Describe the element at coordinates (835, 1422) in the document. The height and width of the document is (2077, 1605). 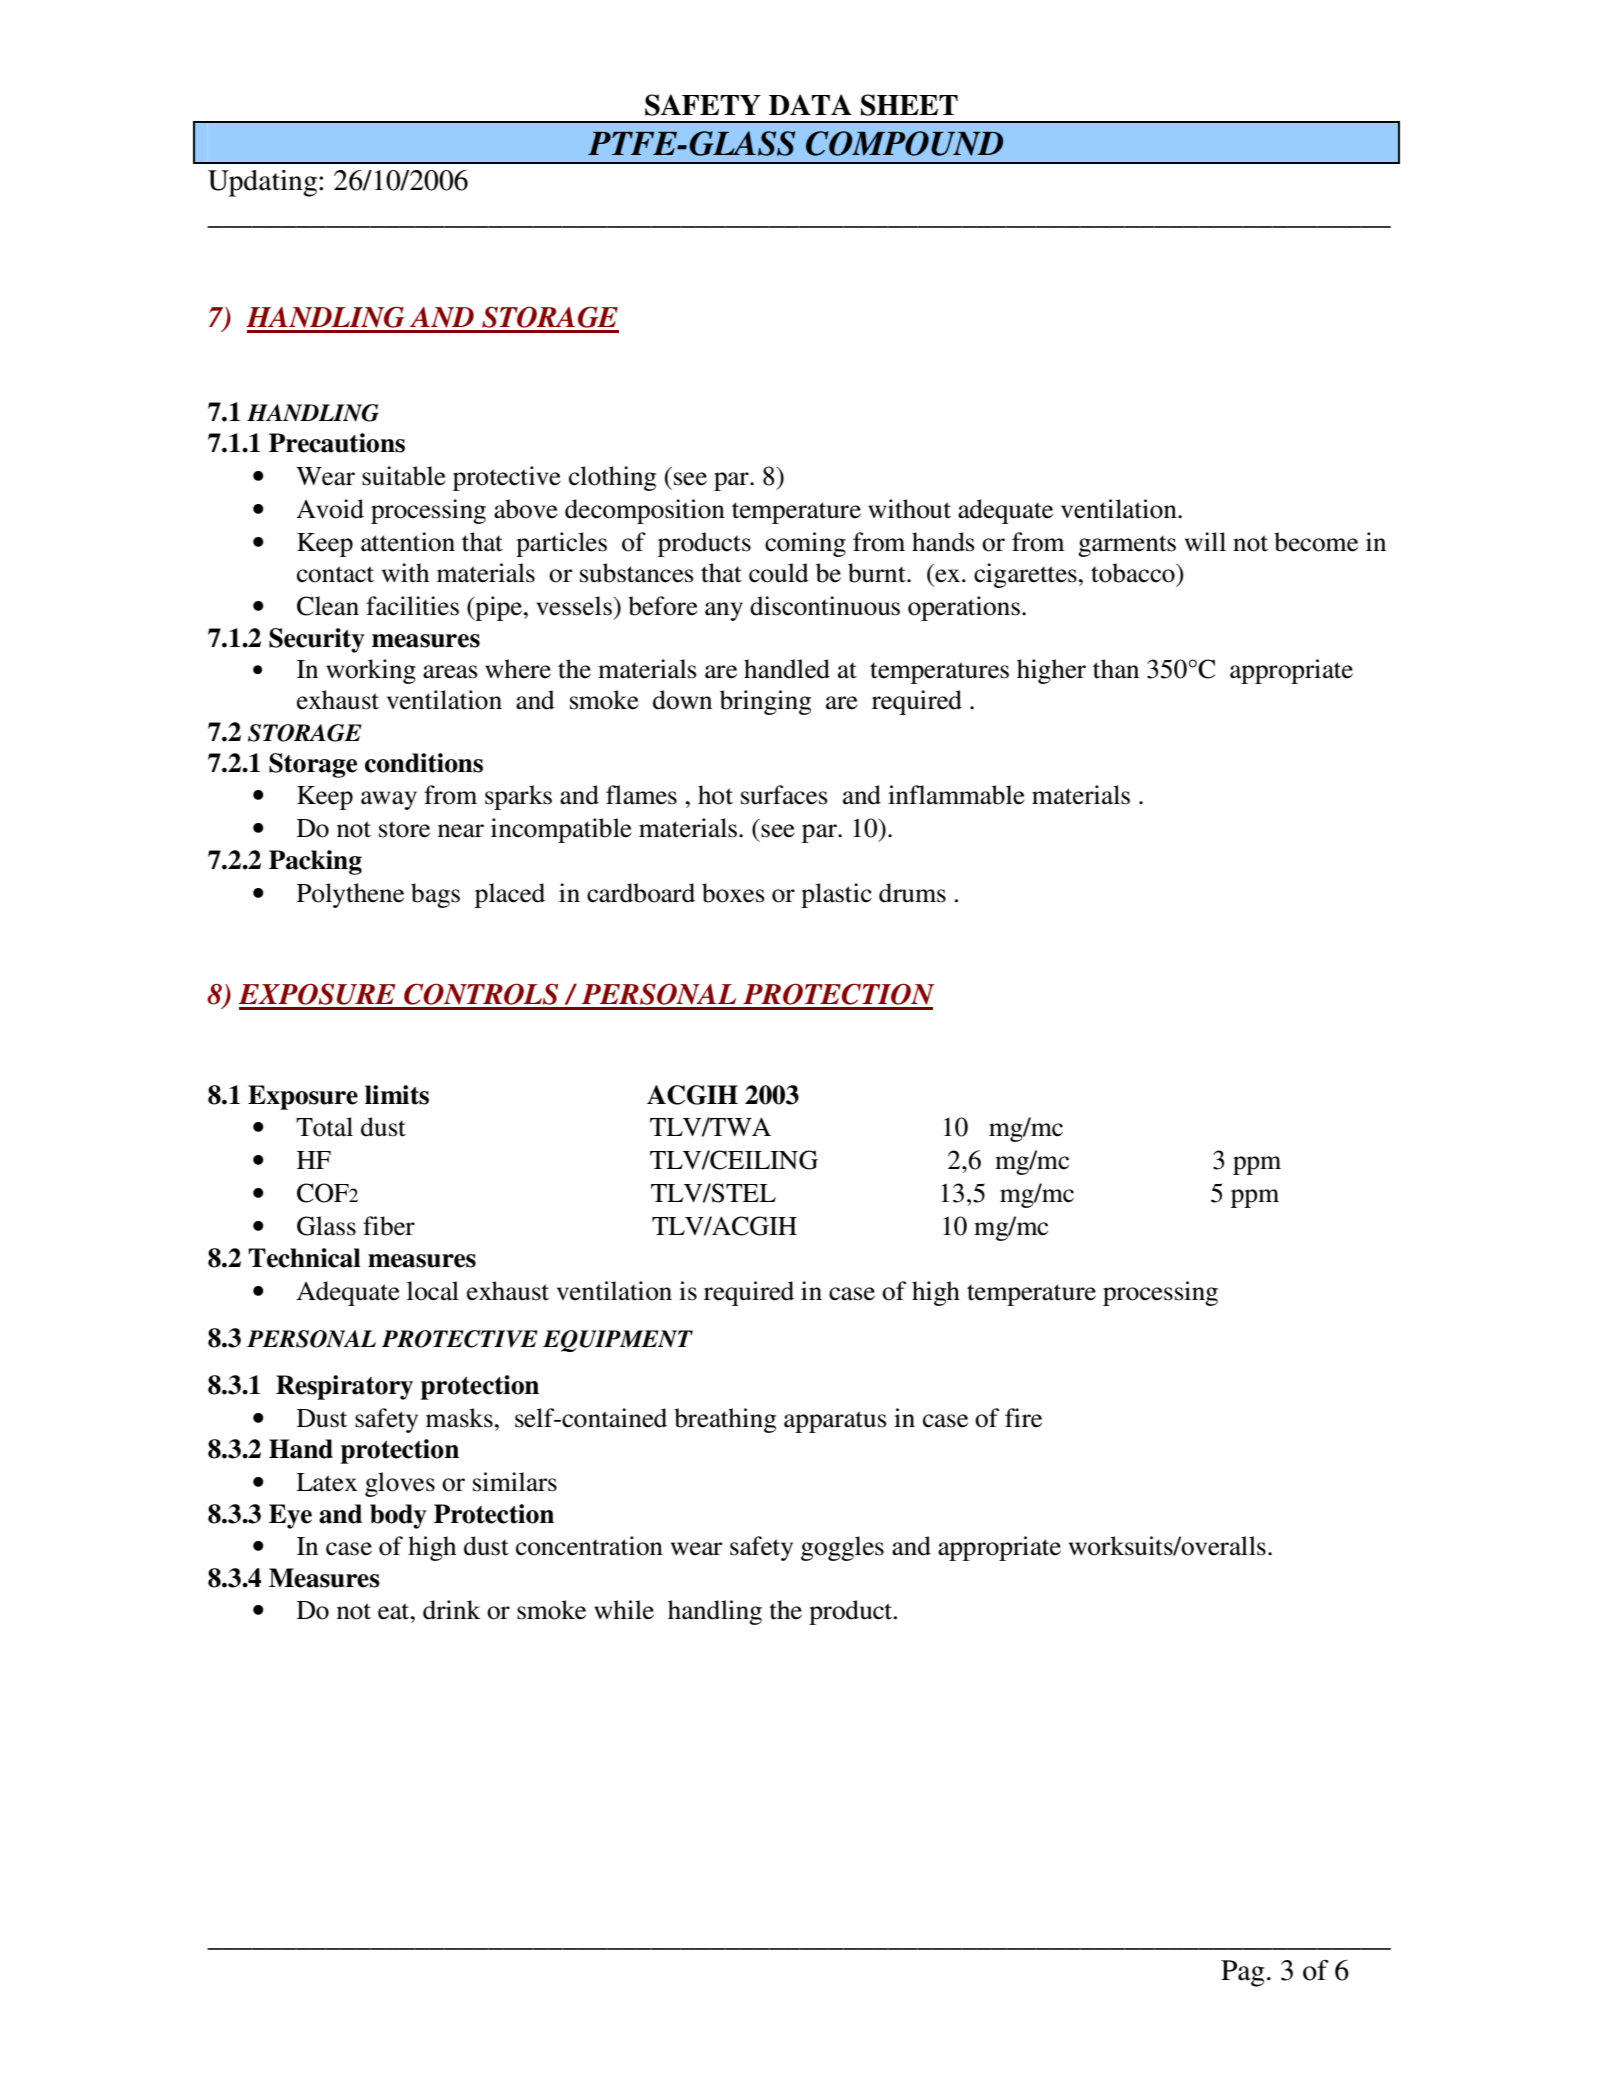
I see `apparatus` at that location.
